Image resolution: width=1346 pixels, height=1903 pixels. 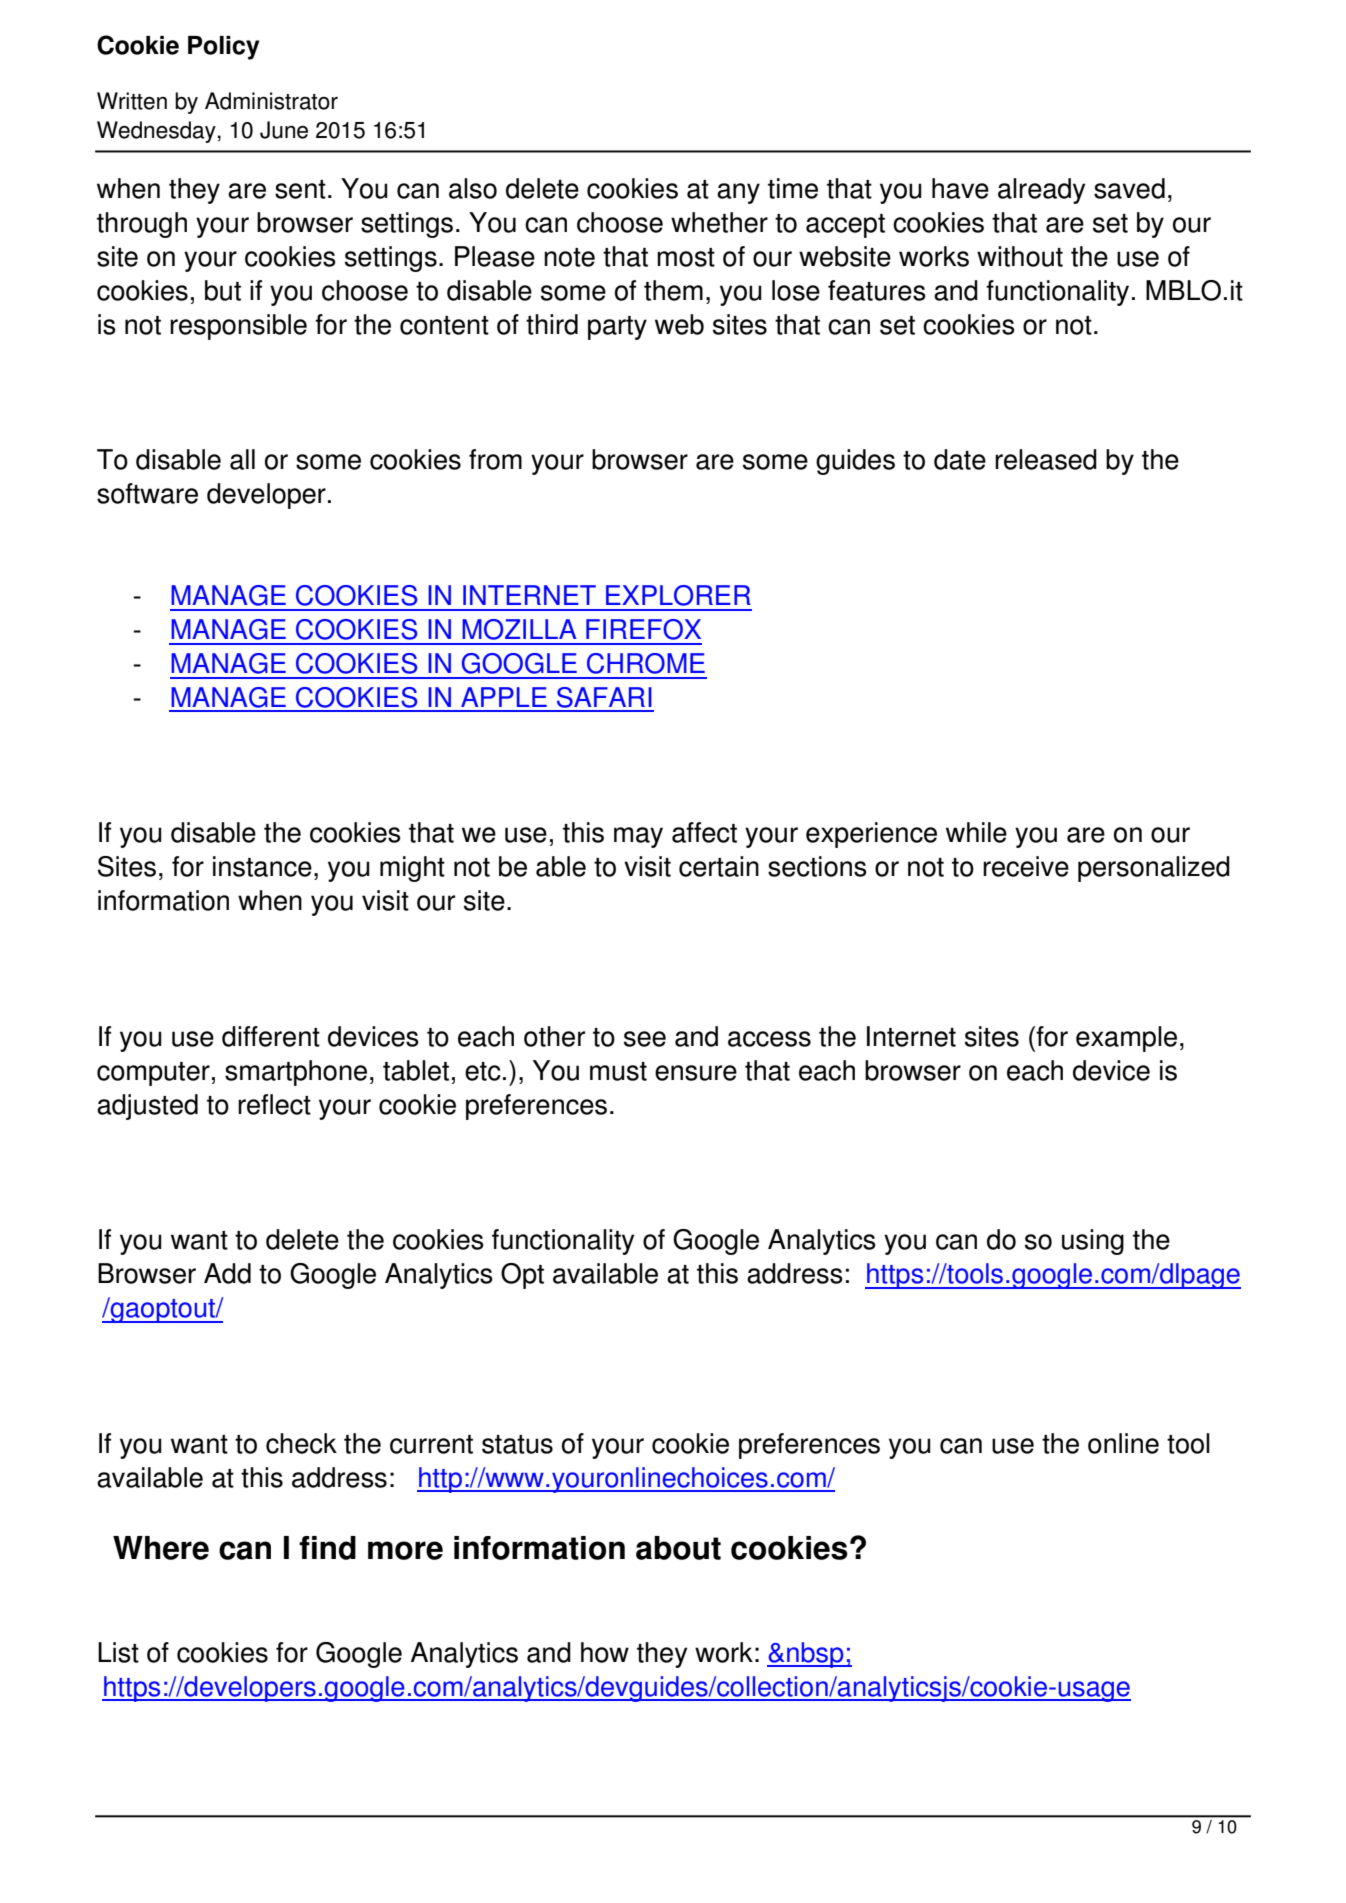 I want to click on software, so click(x=147, y=493).
